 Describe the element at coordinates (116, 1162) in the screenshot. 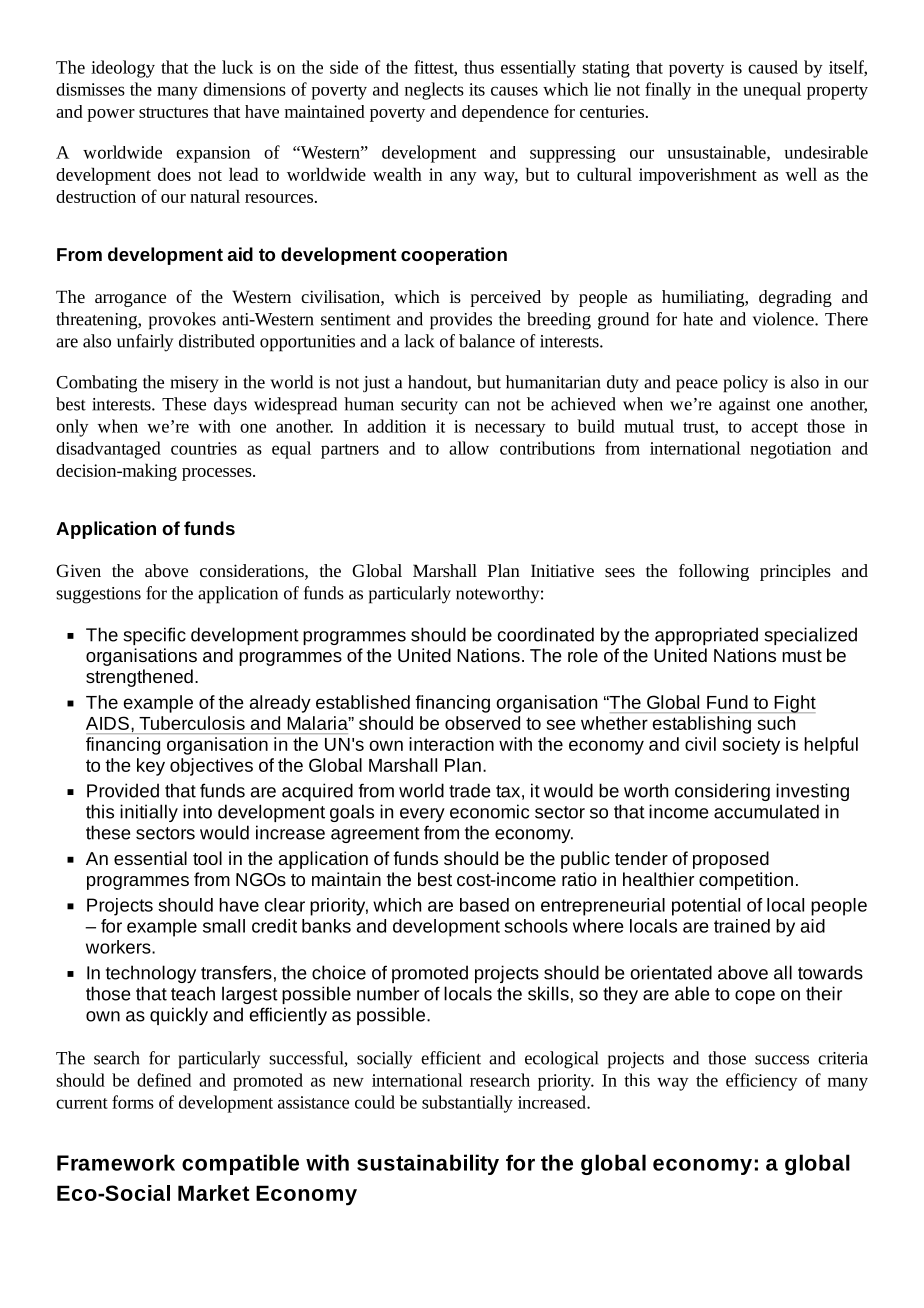

I see `Framework` at that location.
